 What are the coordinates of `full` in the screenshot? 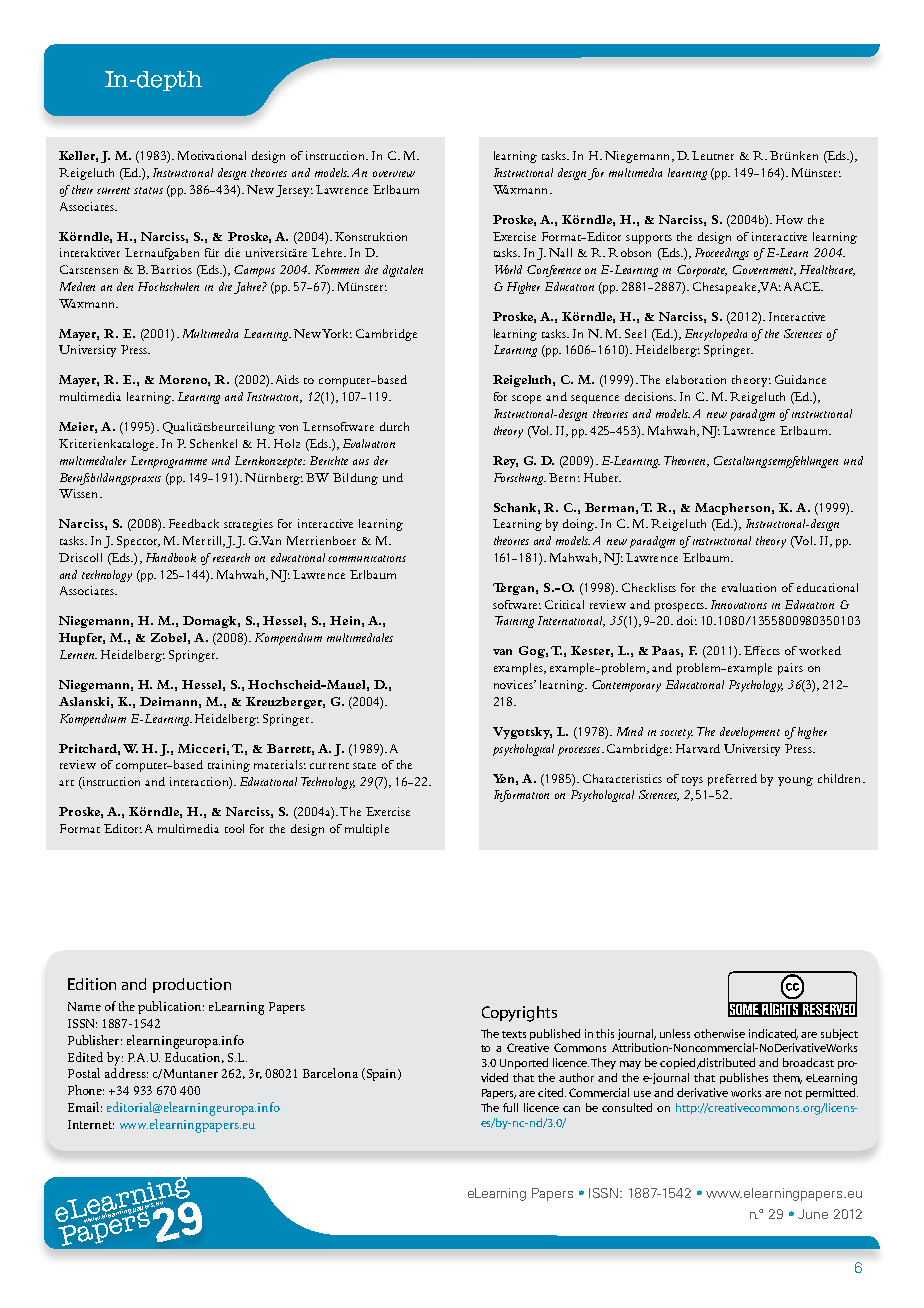 It's located at (510, 1107).
